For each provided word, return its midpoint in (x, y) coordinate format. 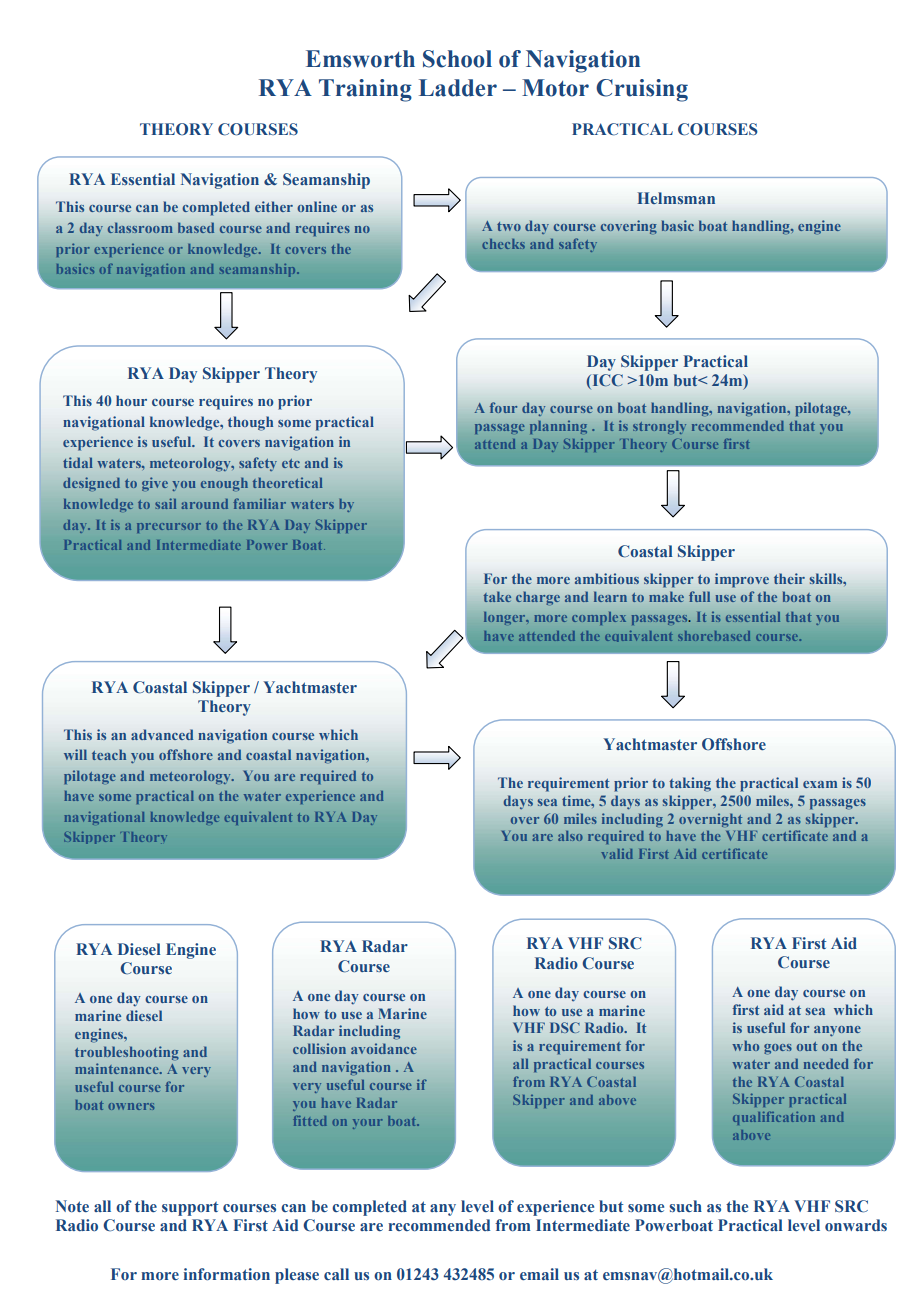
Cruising (642, 90)
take (497, 597)
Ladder (458, 88)
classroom (140, 228)
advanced (162, 734)
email (539, 1274)
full (699, 596)
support (190, 1209)
